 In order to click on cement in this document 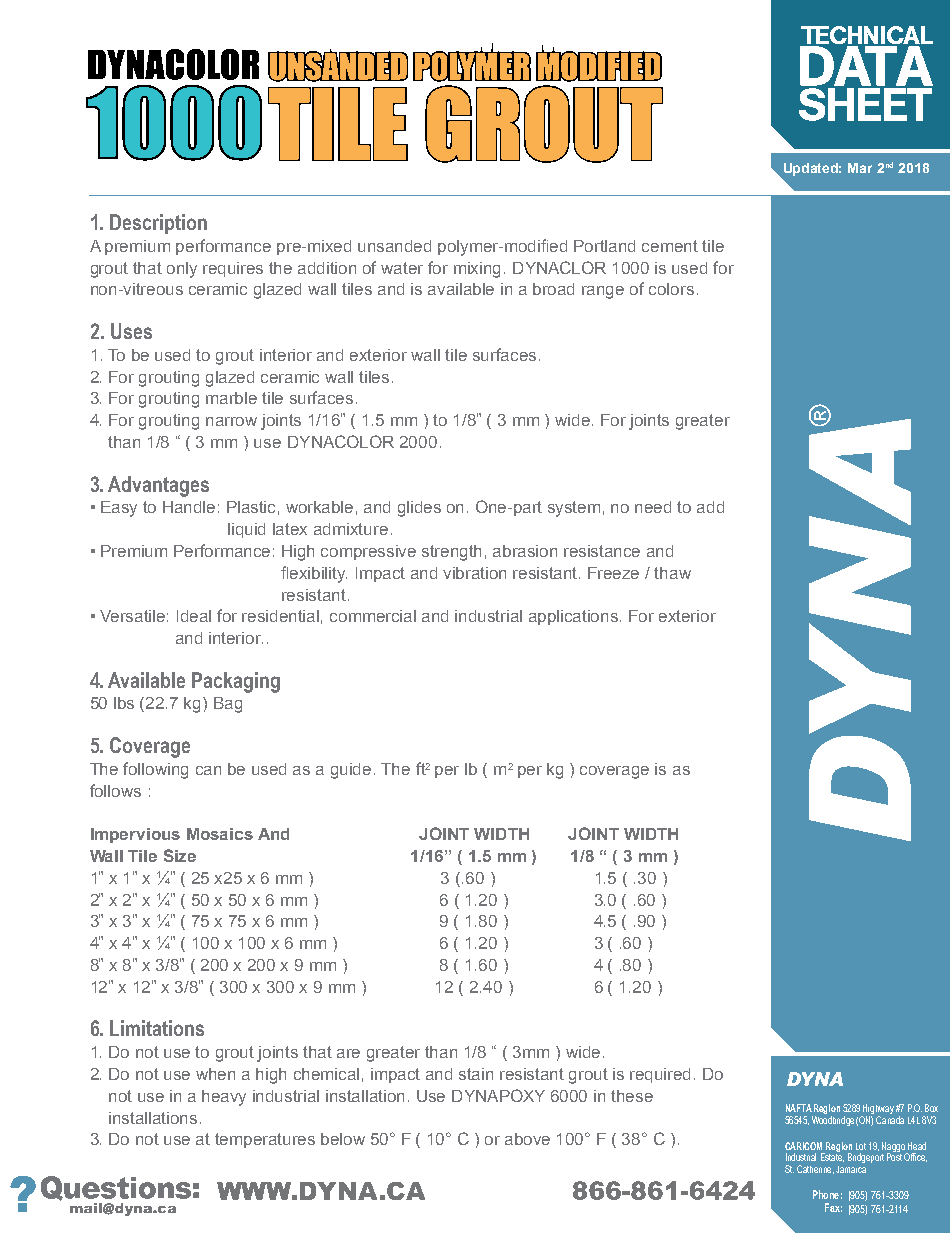, I will do `click(670, 246)`.
